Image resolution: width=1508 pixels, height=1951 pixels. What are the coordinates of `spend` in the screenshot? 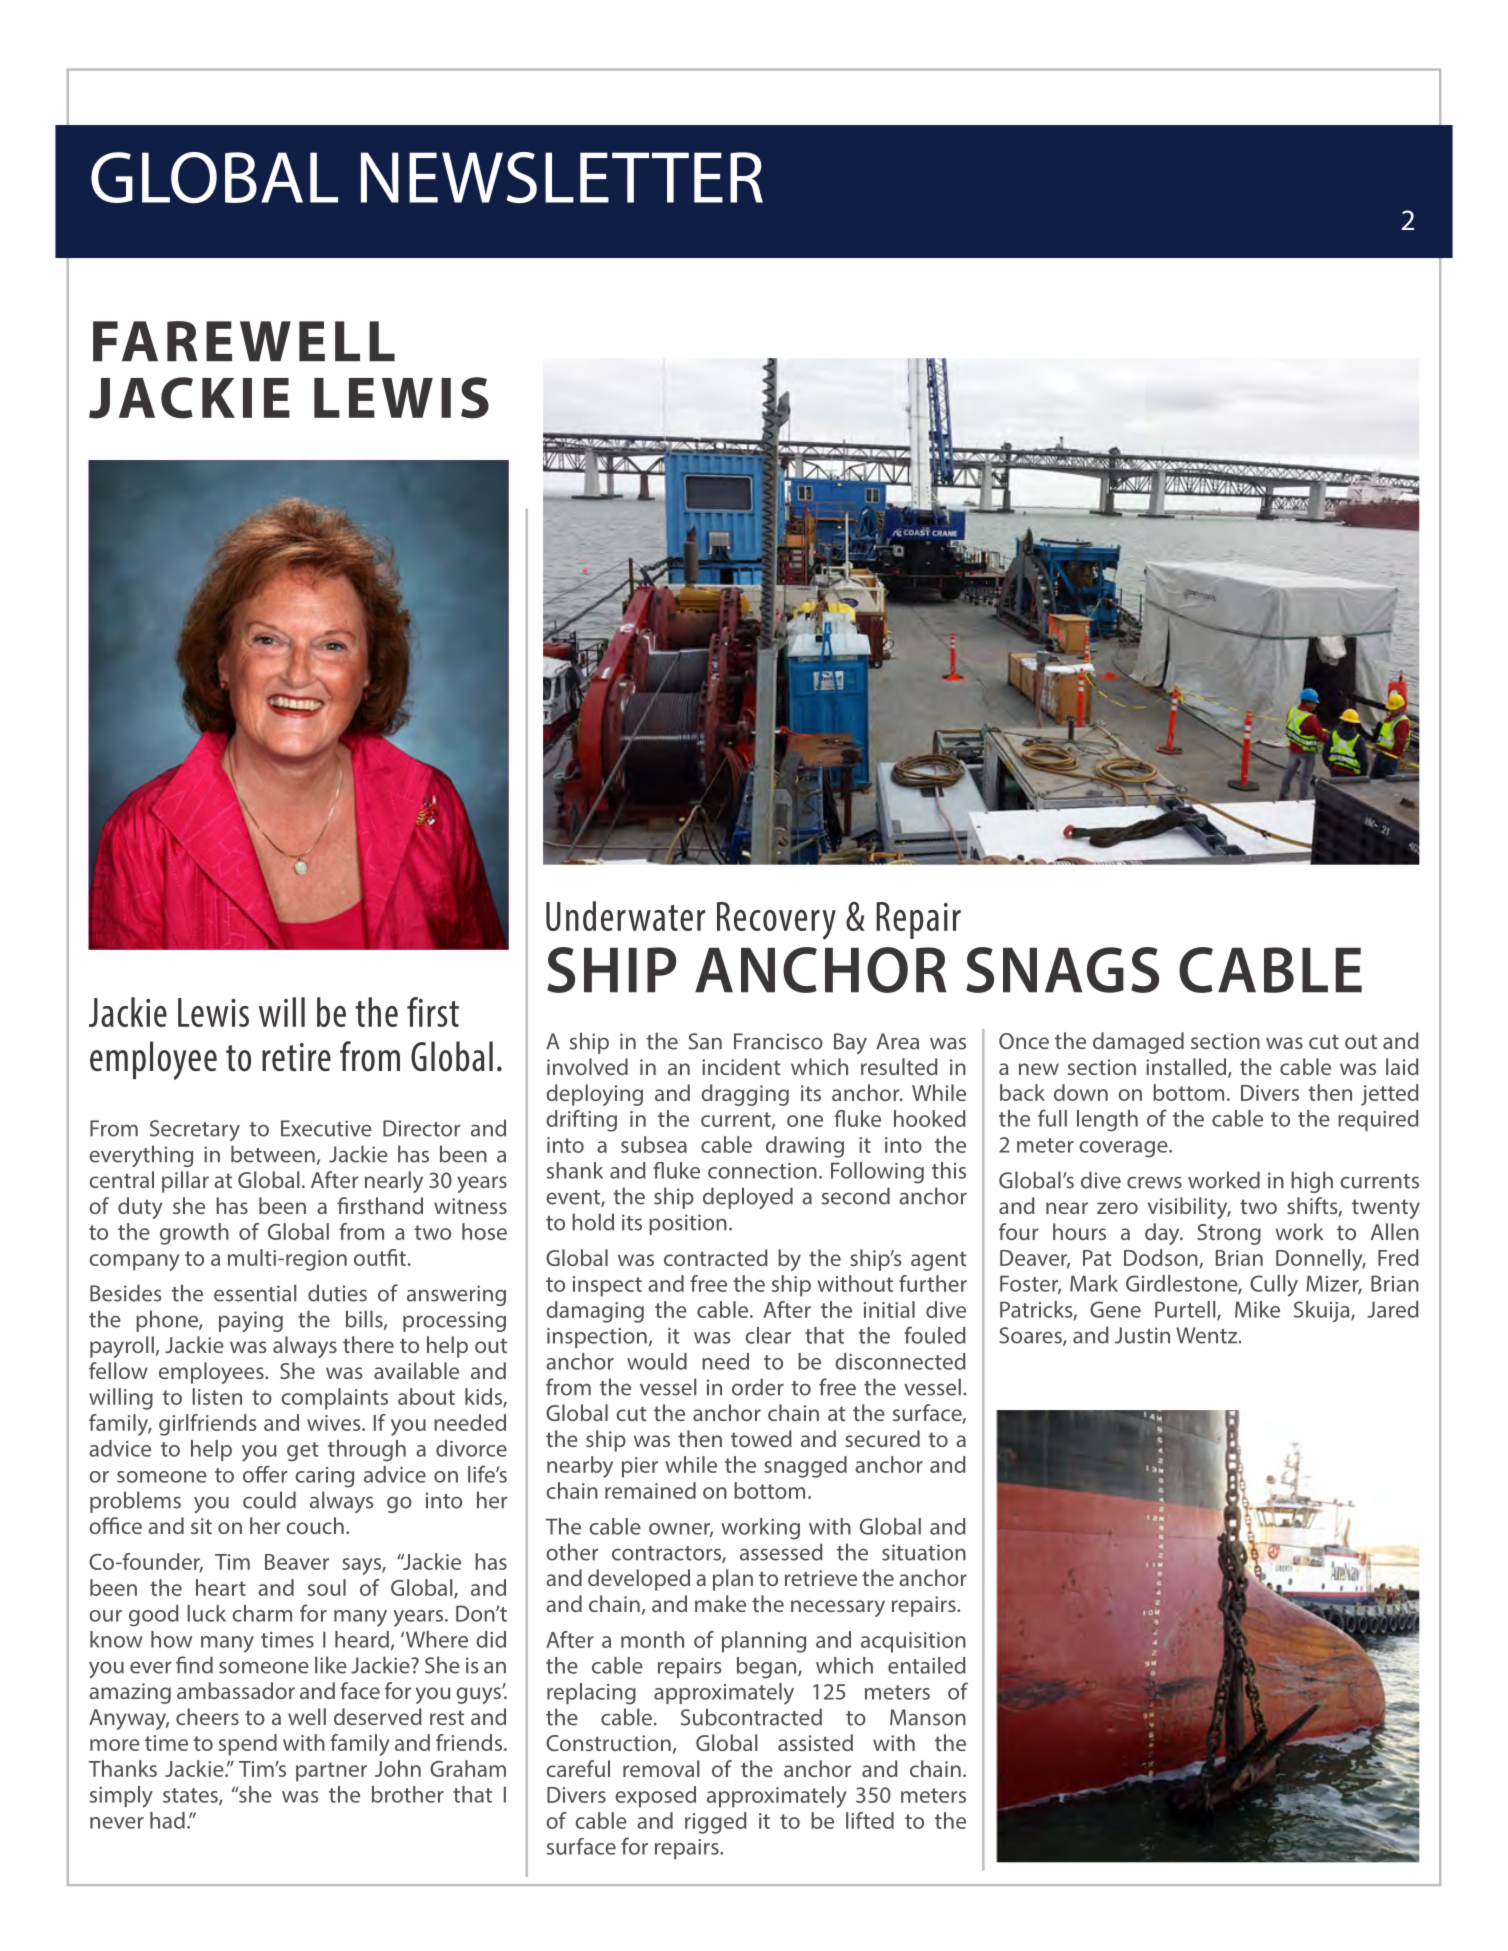 It's located at (248, 1745).
